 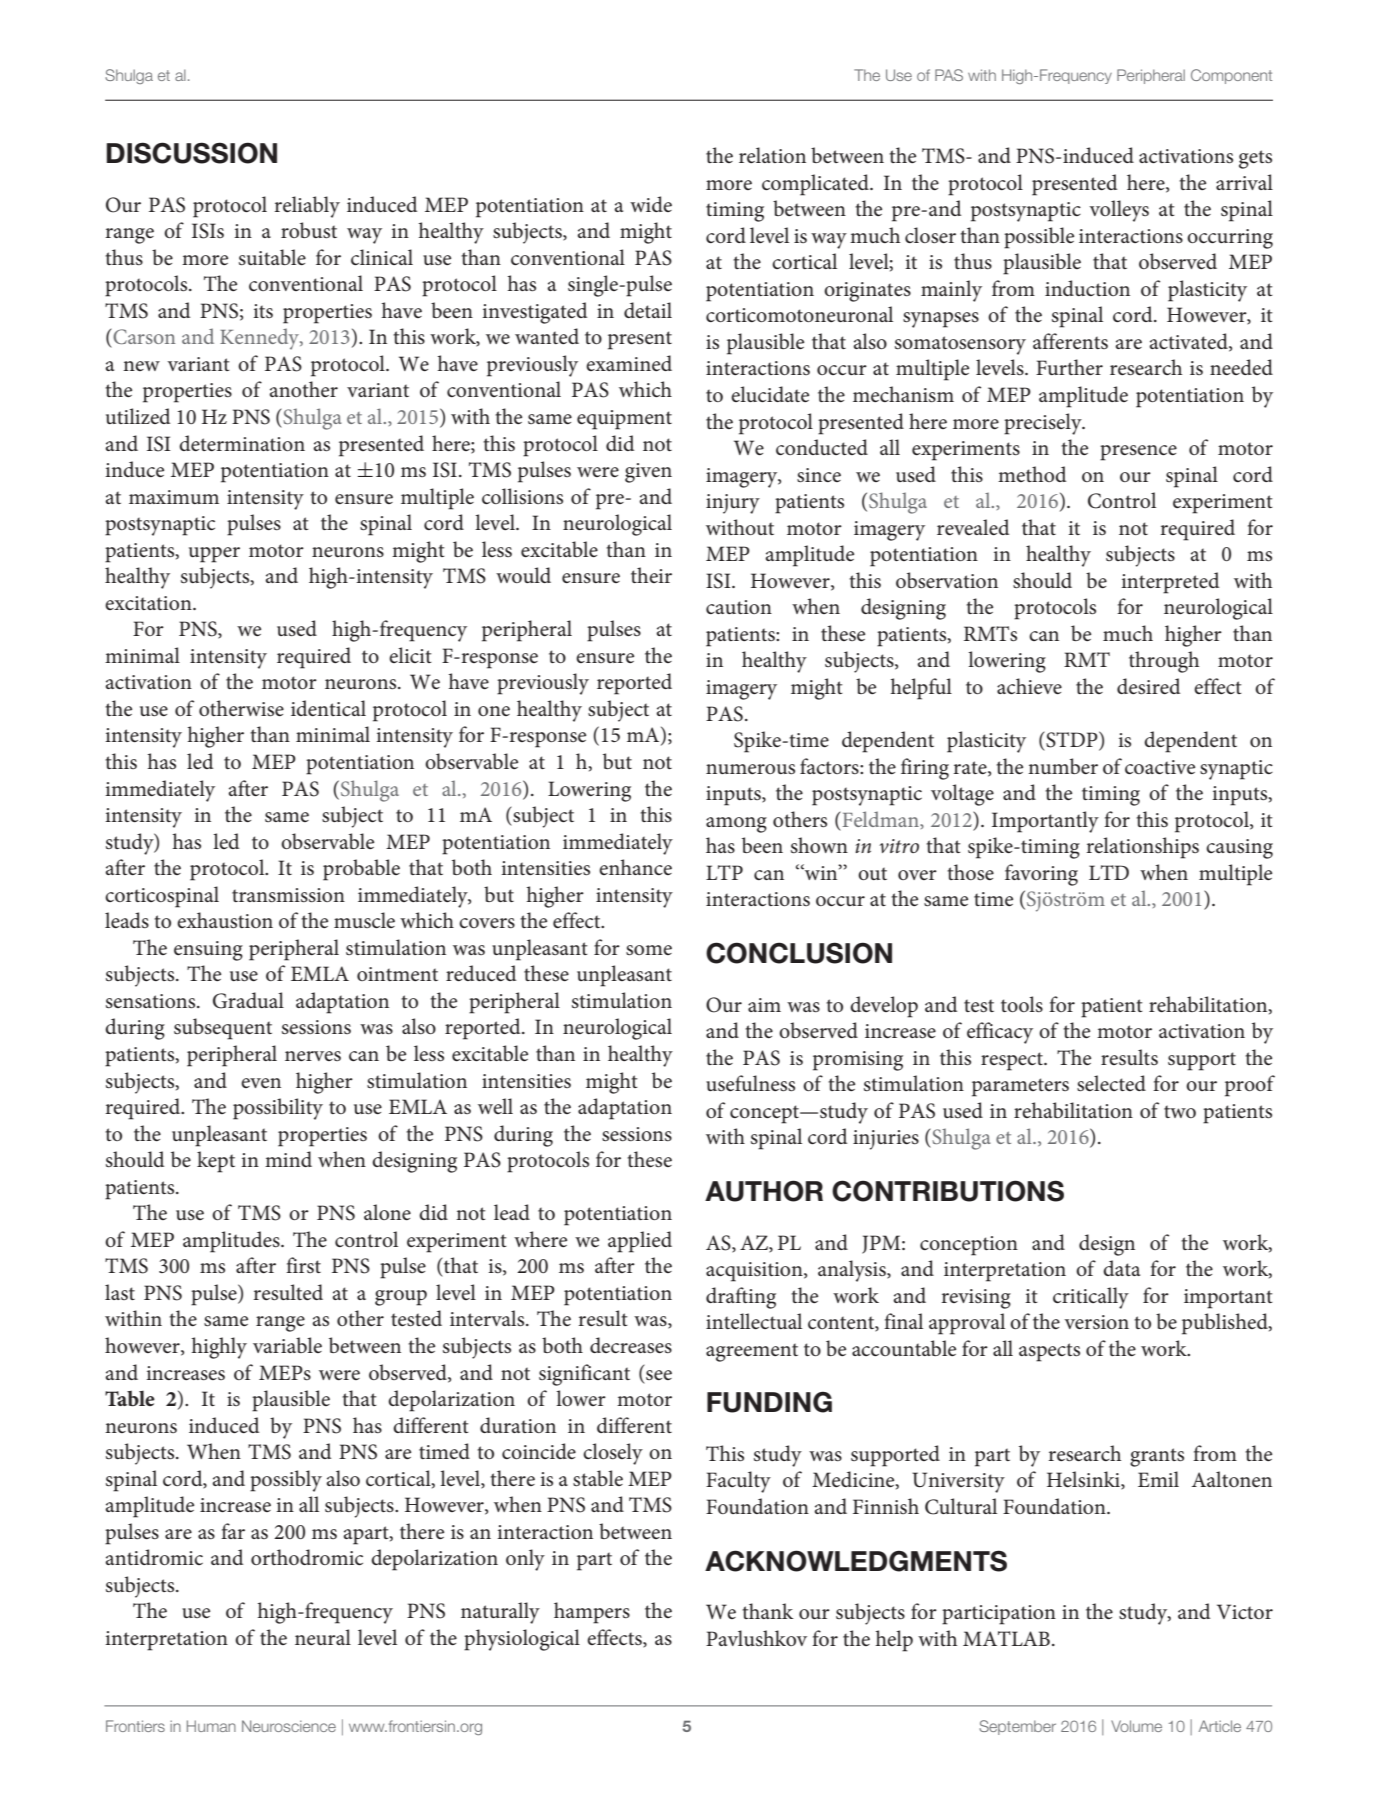 I want to click on two, so click(x=1180, y=1111).
